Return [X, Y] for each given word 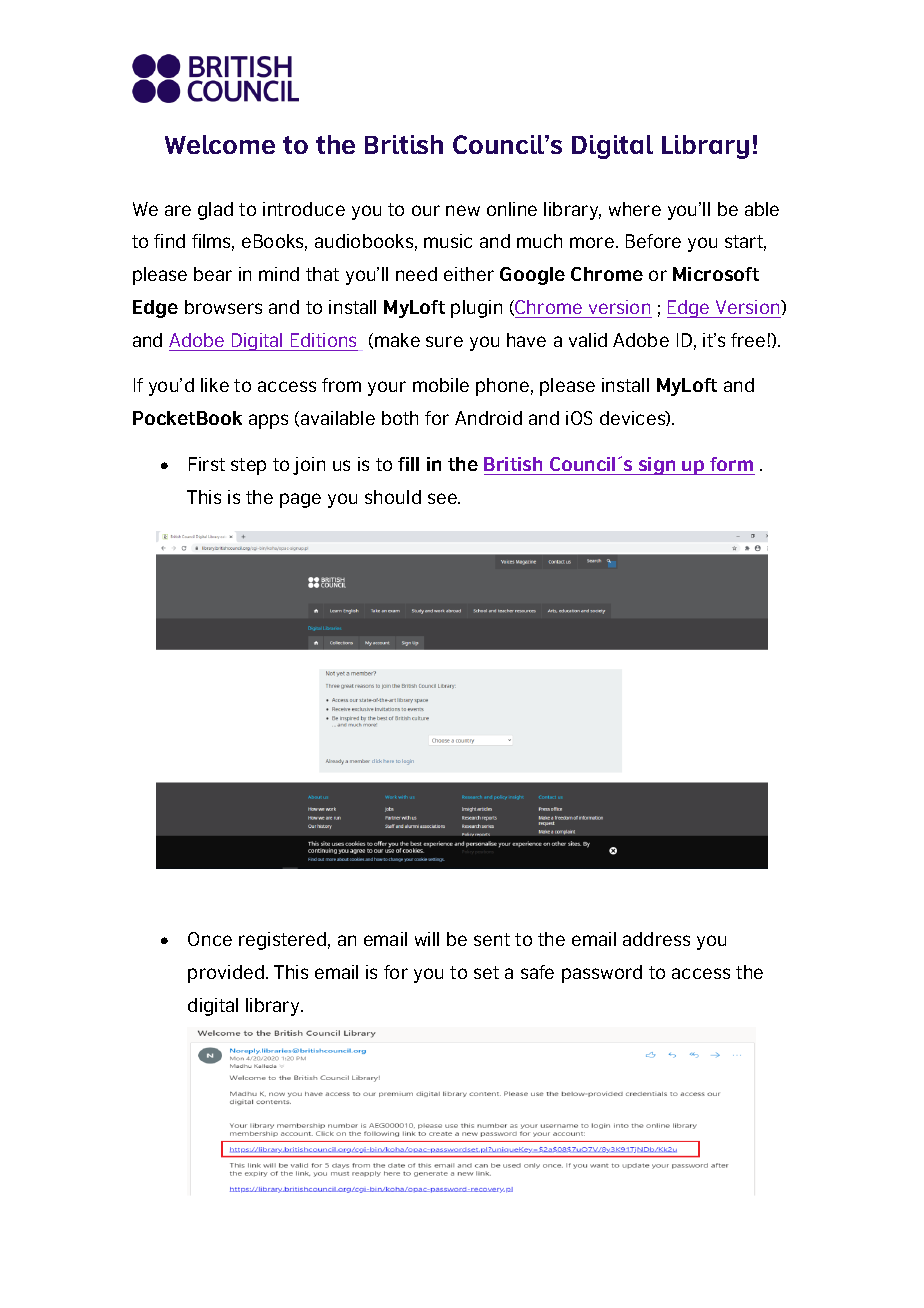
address [656, 939]
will [427, 939]
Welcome [220, 144]
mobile [441, 385]
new [463, 210]
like [215, 385]
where [635, 209]
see [443, 498]
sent [492, 939]
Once [210, 939]
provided [226, 974]
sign [657, 466]
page [300, 500]
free [748, 340]
